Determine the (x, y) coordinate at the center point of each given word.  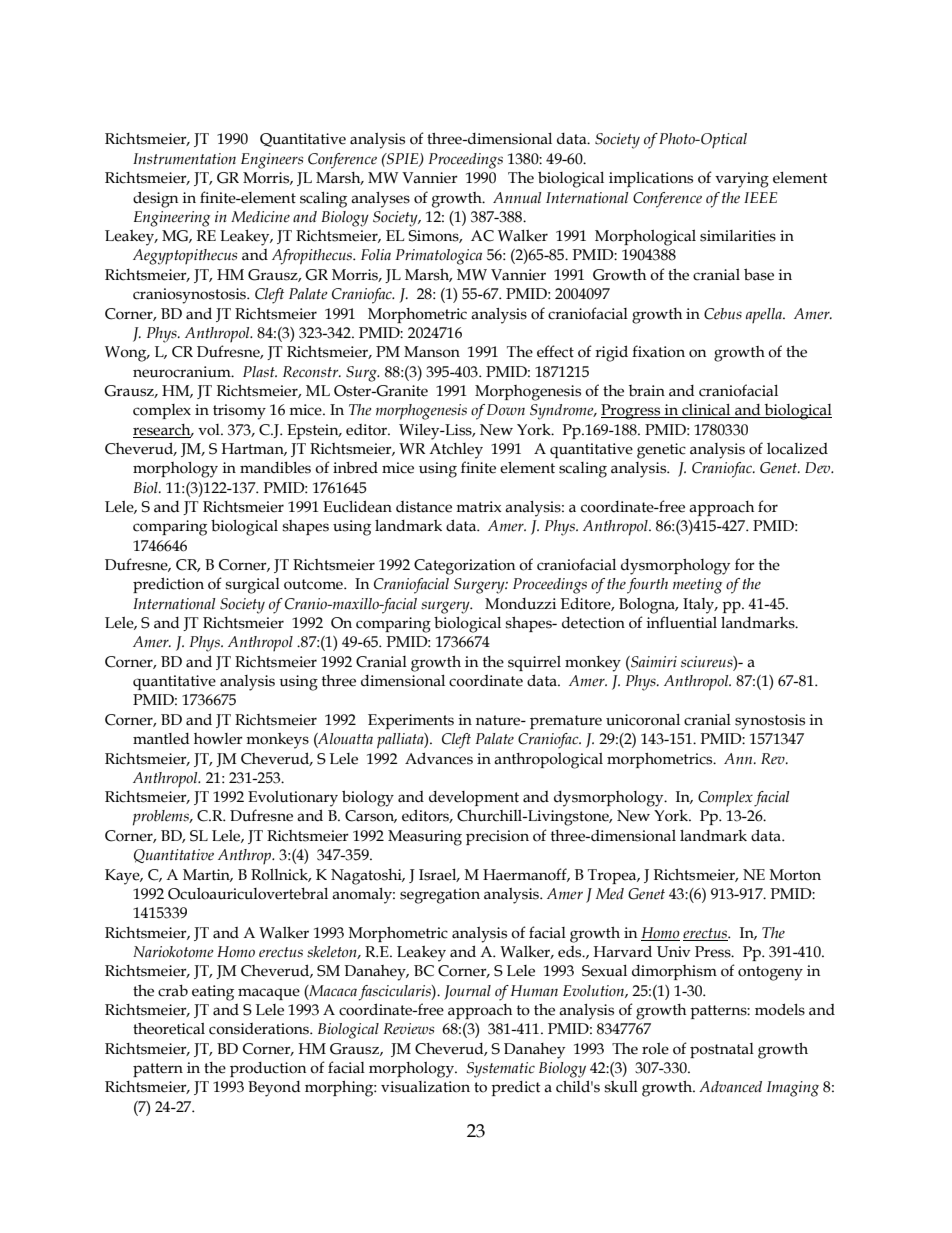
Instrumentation (184, 159)
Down (506, 409)
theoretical (169, 1029)
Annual (517, 197)
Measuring (425, 838)
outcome (314, 584)
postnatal (722, 1050)
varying (742, 180)
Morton (795, 875)
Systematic (501, 1070)
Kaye (123, 877)
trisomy (239, 412)
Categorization (464, 567)
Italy (700, 606)
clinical (706, 411)
